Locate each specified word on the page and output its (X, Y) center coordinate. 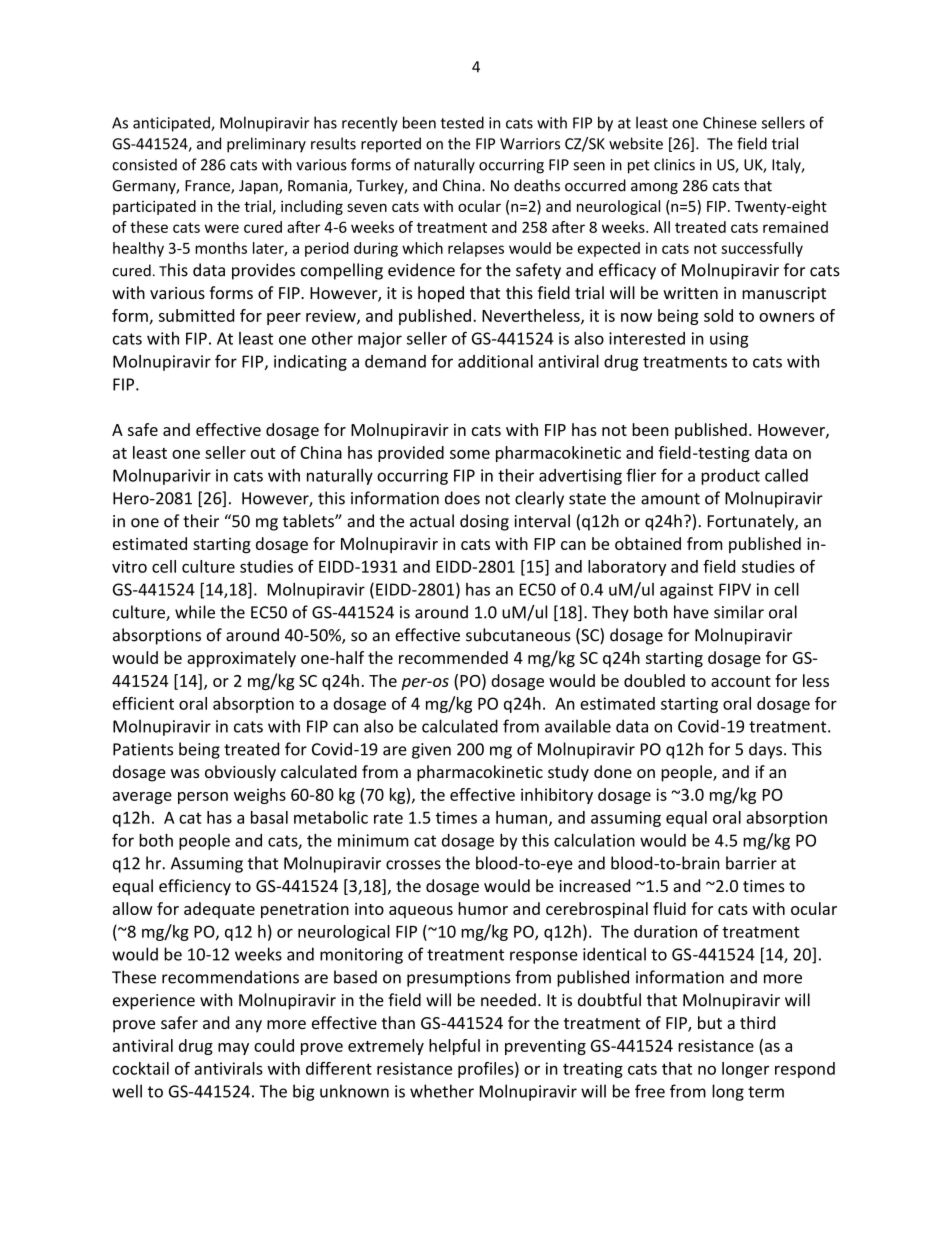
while (195, 612)
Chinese (730, 122)
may (233, 1049)
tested (462, 122)
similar (739, 612)
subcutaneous (518, 635)
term (766, 1092)
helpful (454, 1047)
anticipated (172, 124)
